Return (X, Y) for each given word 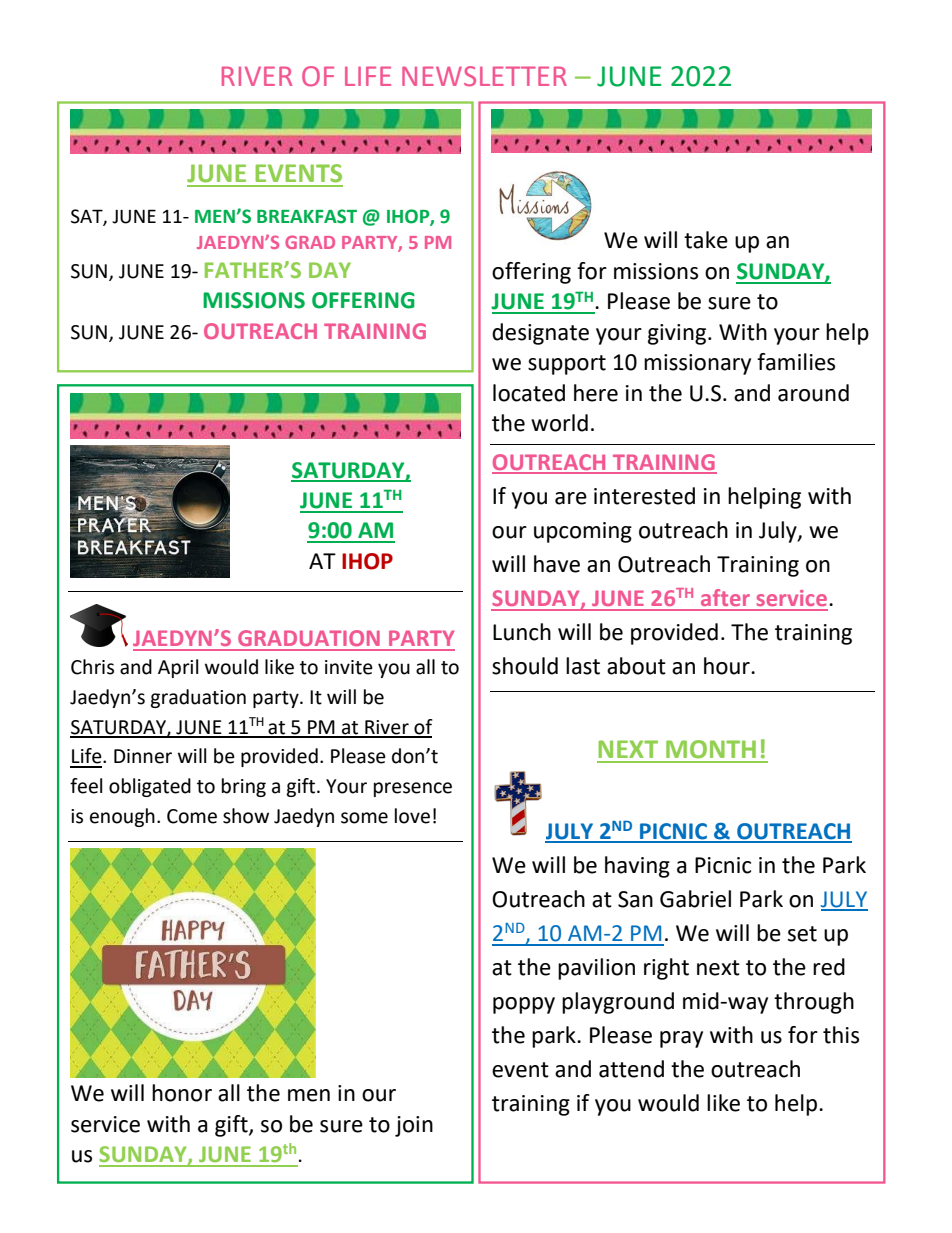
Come (192, 816)
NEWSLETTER (484, 76)
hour (728, 666)
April (178, 668)
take (706, 240)
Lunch (522, 632)
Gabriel (695, 899)
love (412, 816)
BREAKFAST (307, 216)
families (796, 362)
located (529, 393)
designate (540, 334)
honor (182, 1093)
